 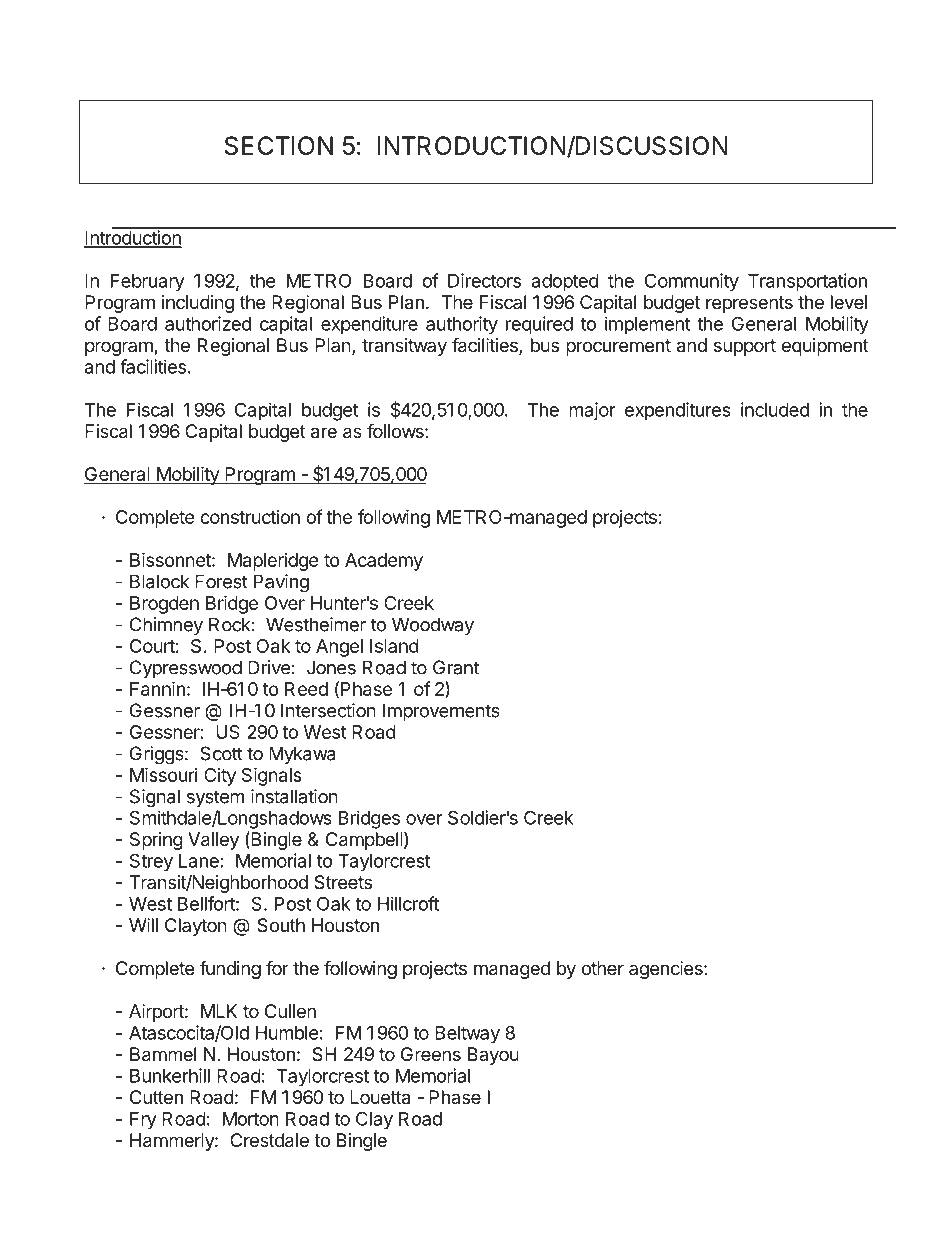 I want to click on including, so click(x=198, y=304).
